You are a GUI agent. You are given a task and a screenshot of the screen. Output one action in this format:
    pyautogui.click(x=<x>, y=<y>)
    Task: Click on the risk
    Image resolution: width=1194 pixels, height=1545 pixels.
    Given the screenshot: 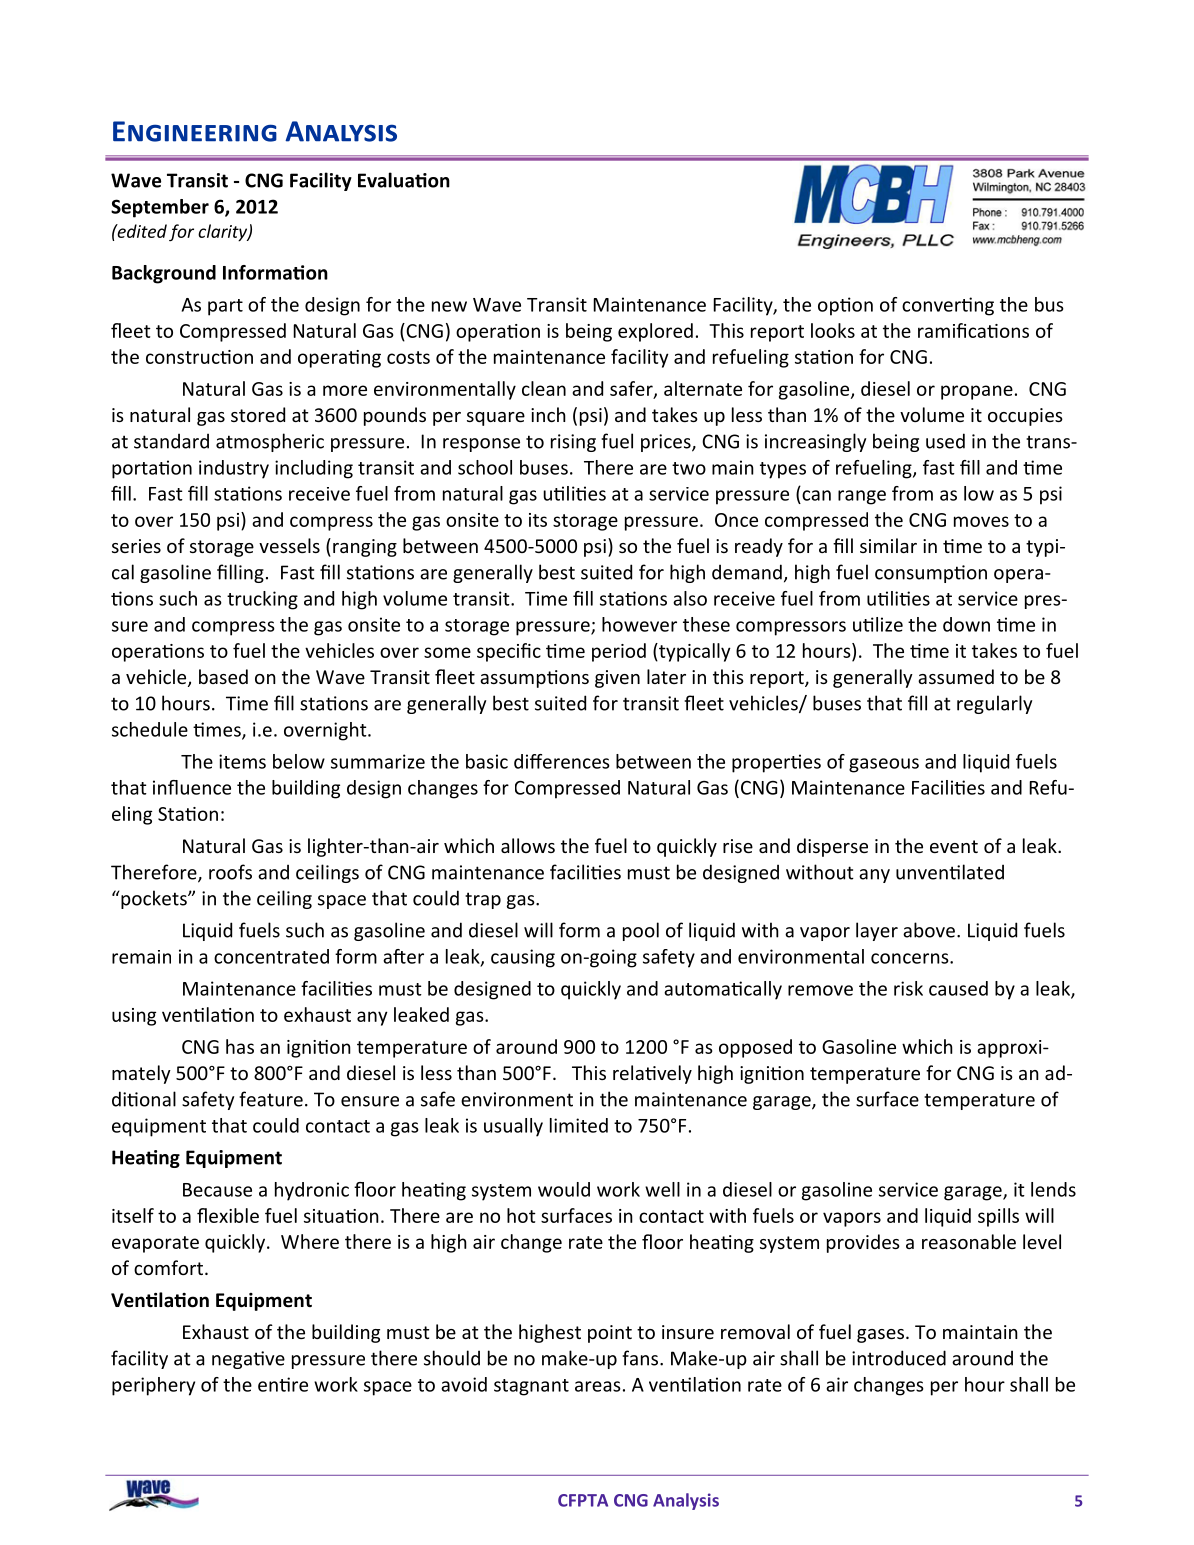 What is the action you would take?
    pyautogui.click(x=908, y=988)
